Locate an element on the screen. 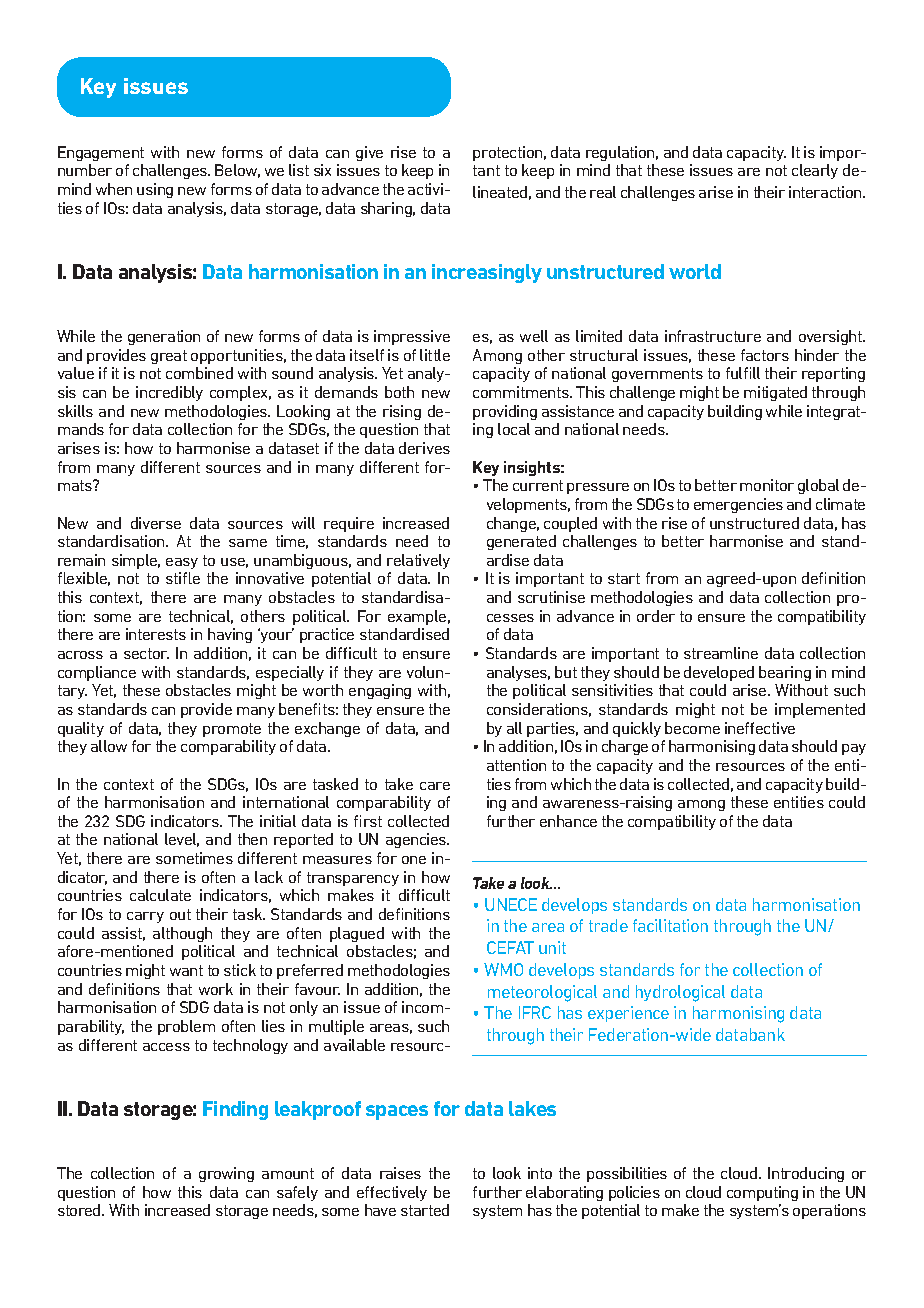  bearing is located at coordinates (785, 673).
